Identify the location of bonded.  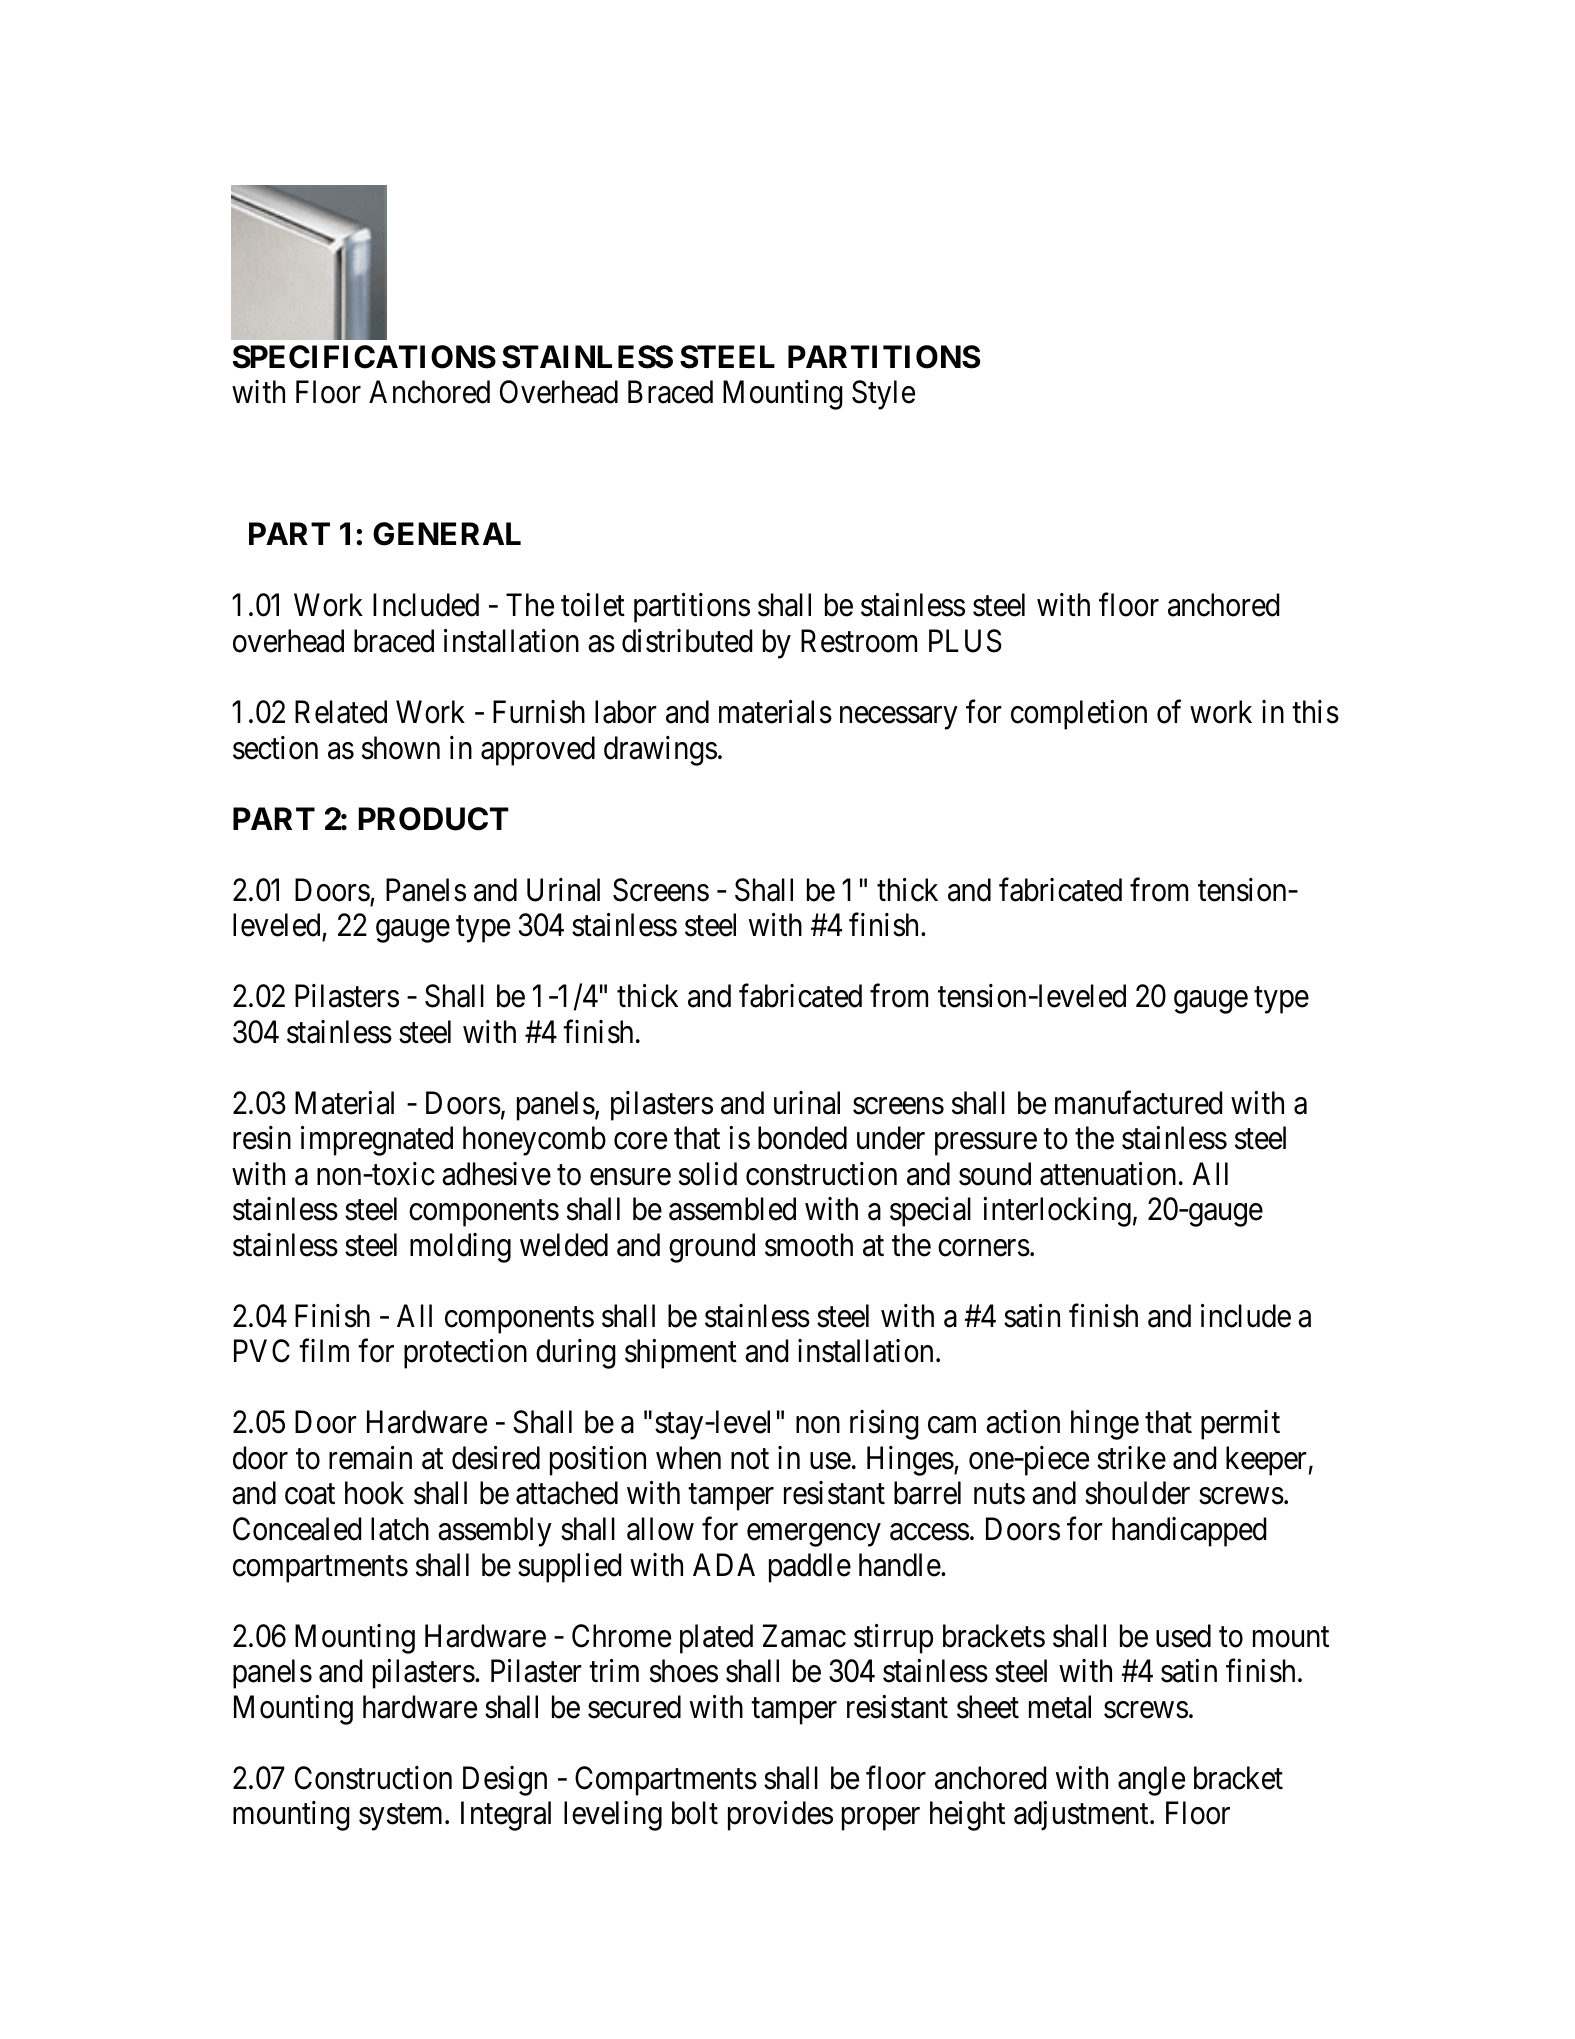
(802, 1138).
